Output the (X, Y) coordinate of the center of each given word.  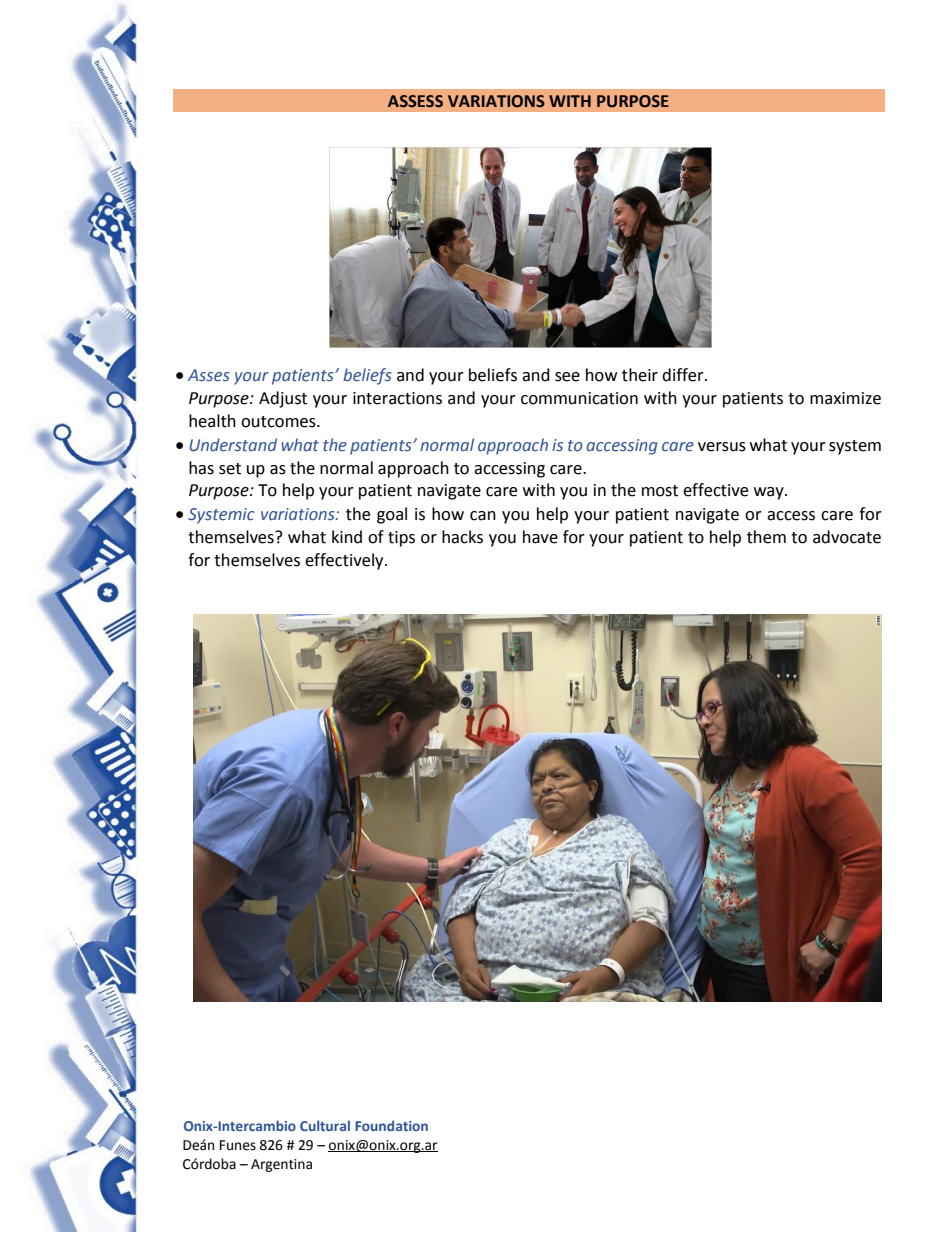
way (770, 493)
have (540, 537)
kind (347, 537)
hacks (462, 537)
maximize (845, 398)
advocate (847, 537)
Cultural (325, 1125)
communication (579, 398)
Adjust (283, 399)
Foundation (391, 1125)
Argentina (281, 1165)
